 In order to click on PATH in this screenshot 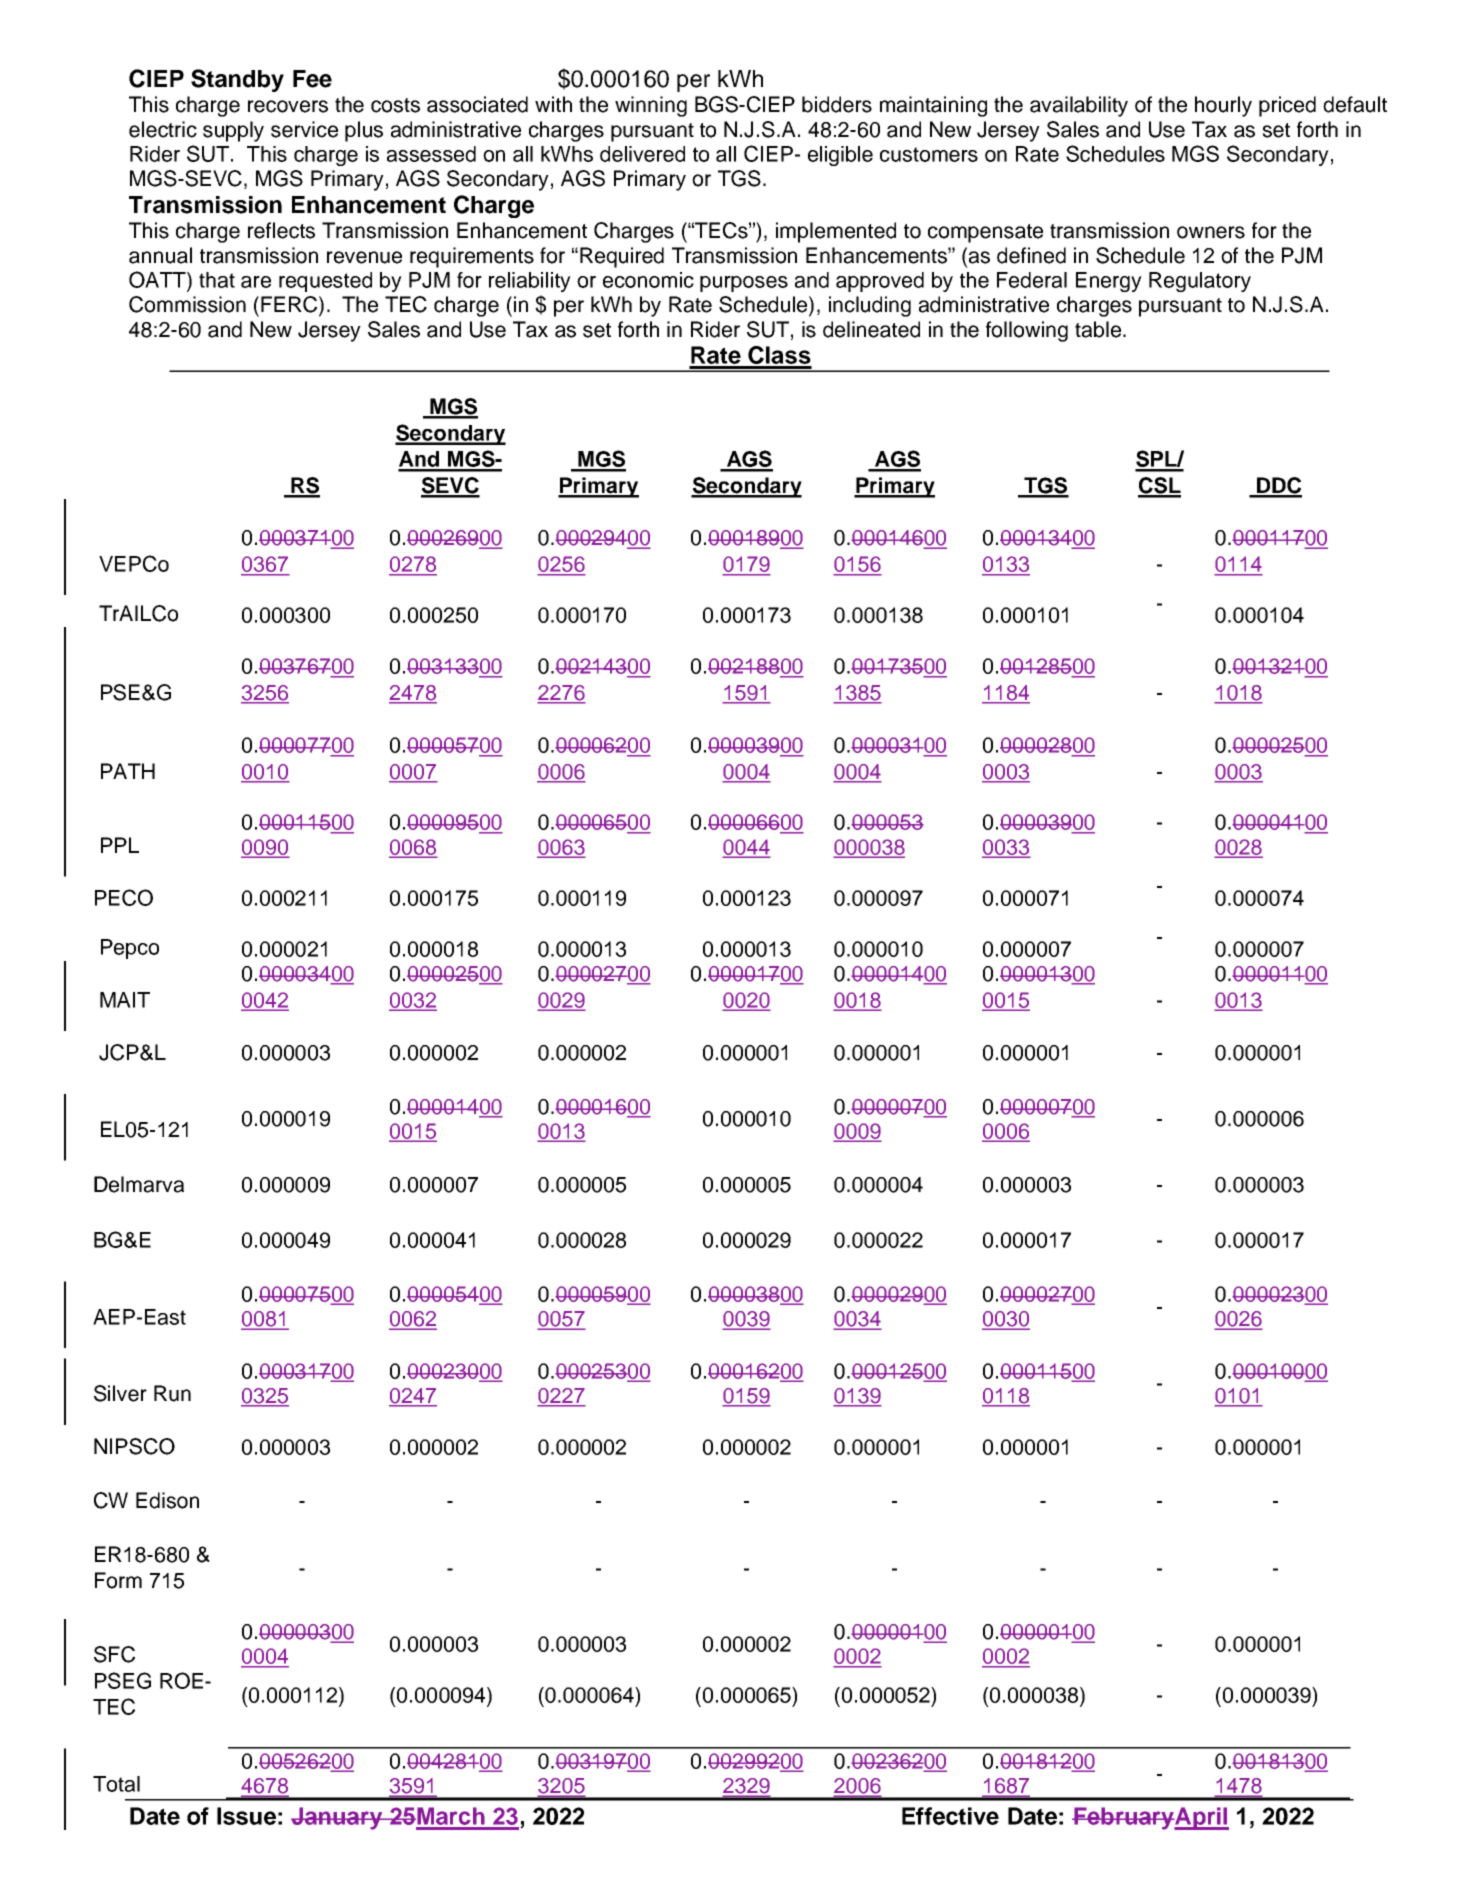, I will do `click(128, 771)`.
